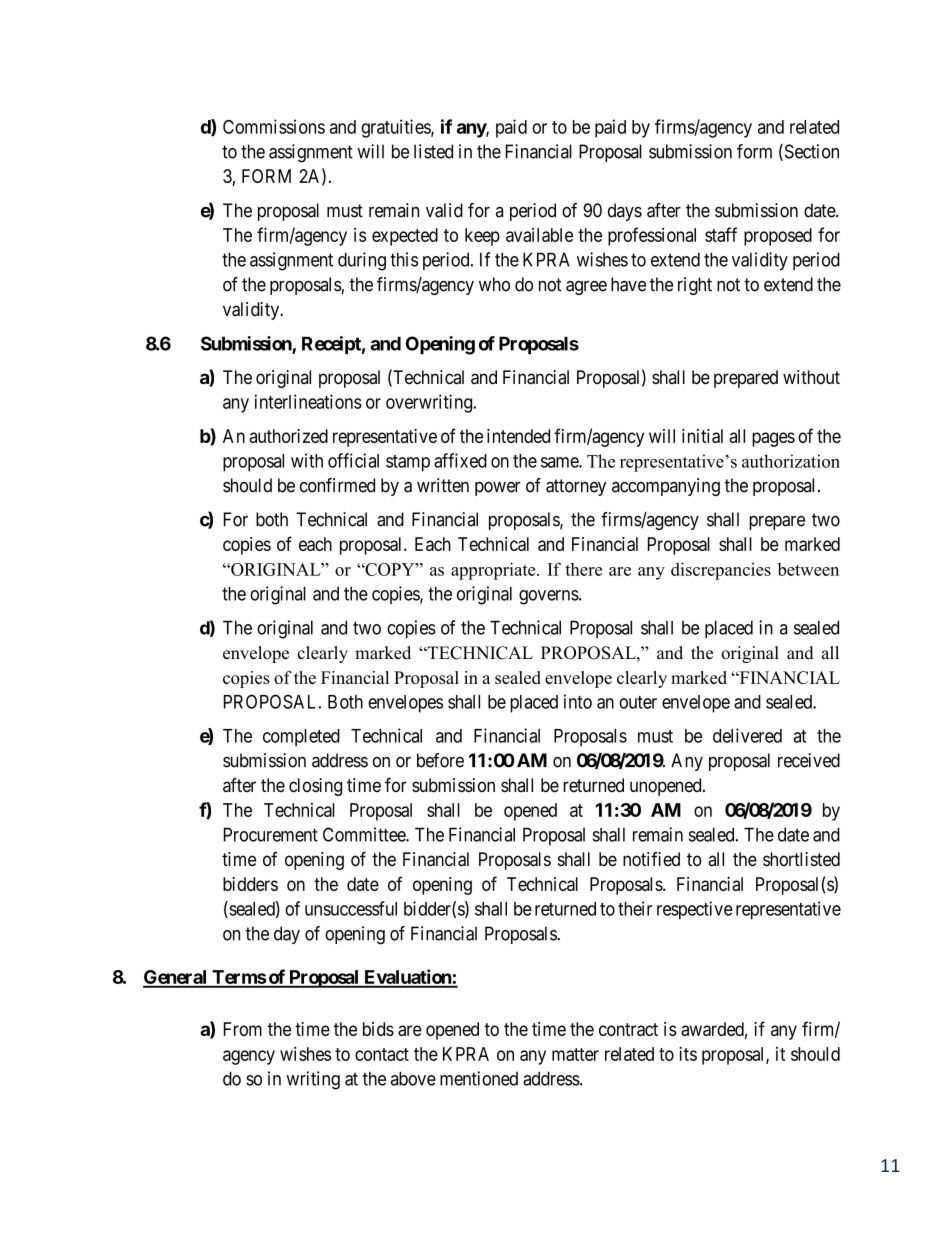 The image size is (952, 1233). What do you see at coordinates (482, 237) in the screenshot?
I see `keep` at bounding box center [482, 237].
